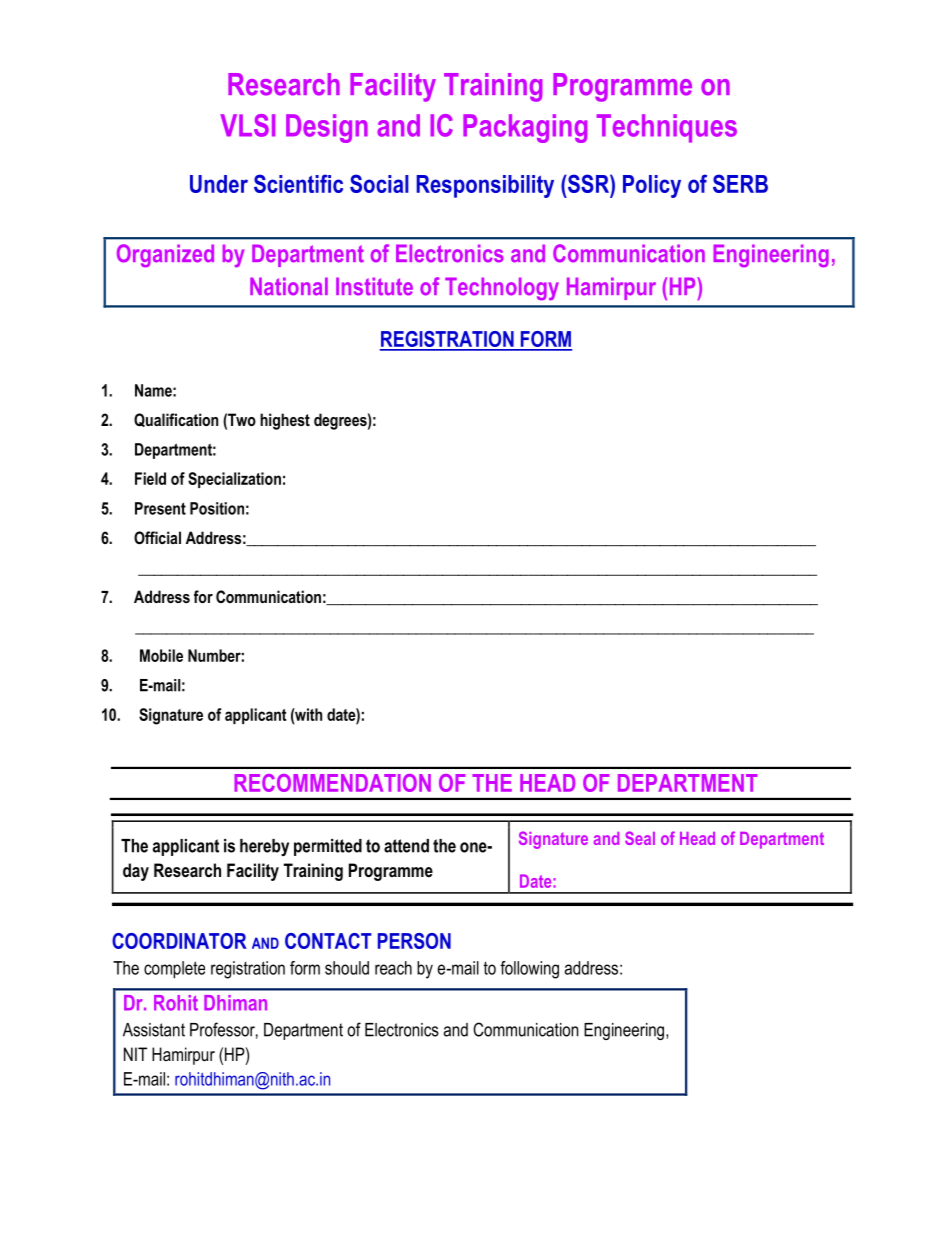 The width and height of the document is (952, 1233). Describe the element at coordinates (640, 838) in the document. I see `Seal` at that location.
